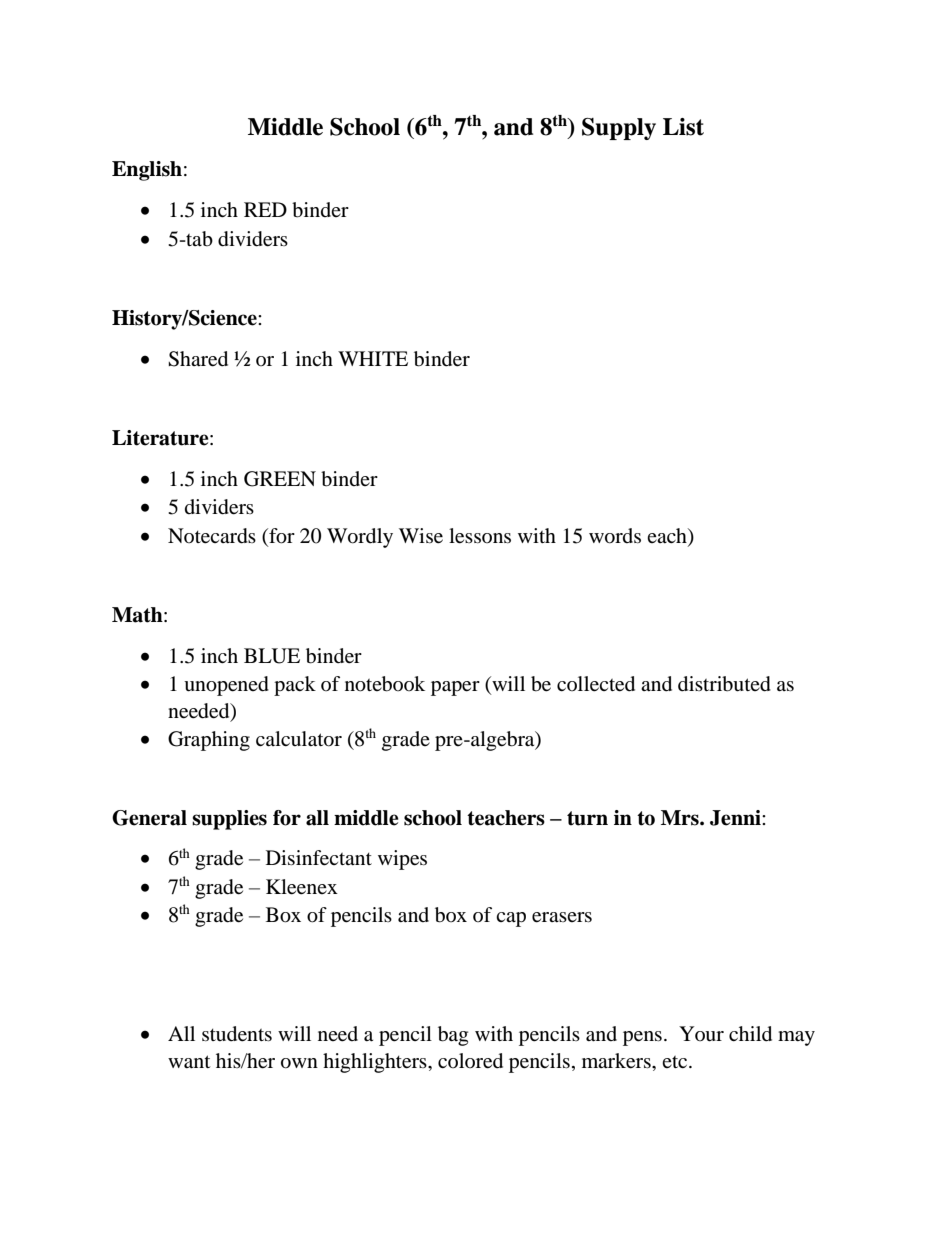 The image size is (952, 1233). I want to click on English, so click(147, 171).
